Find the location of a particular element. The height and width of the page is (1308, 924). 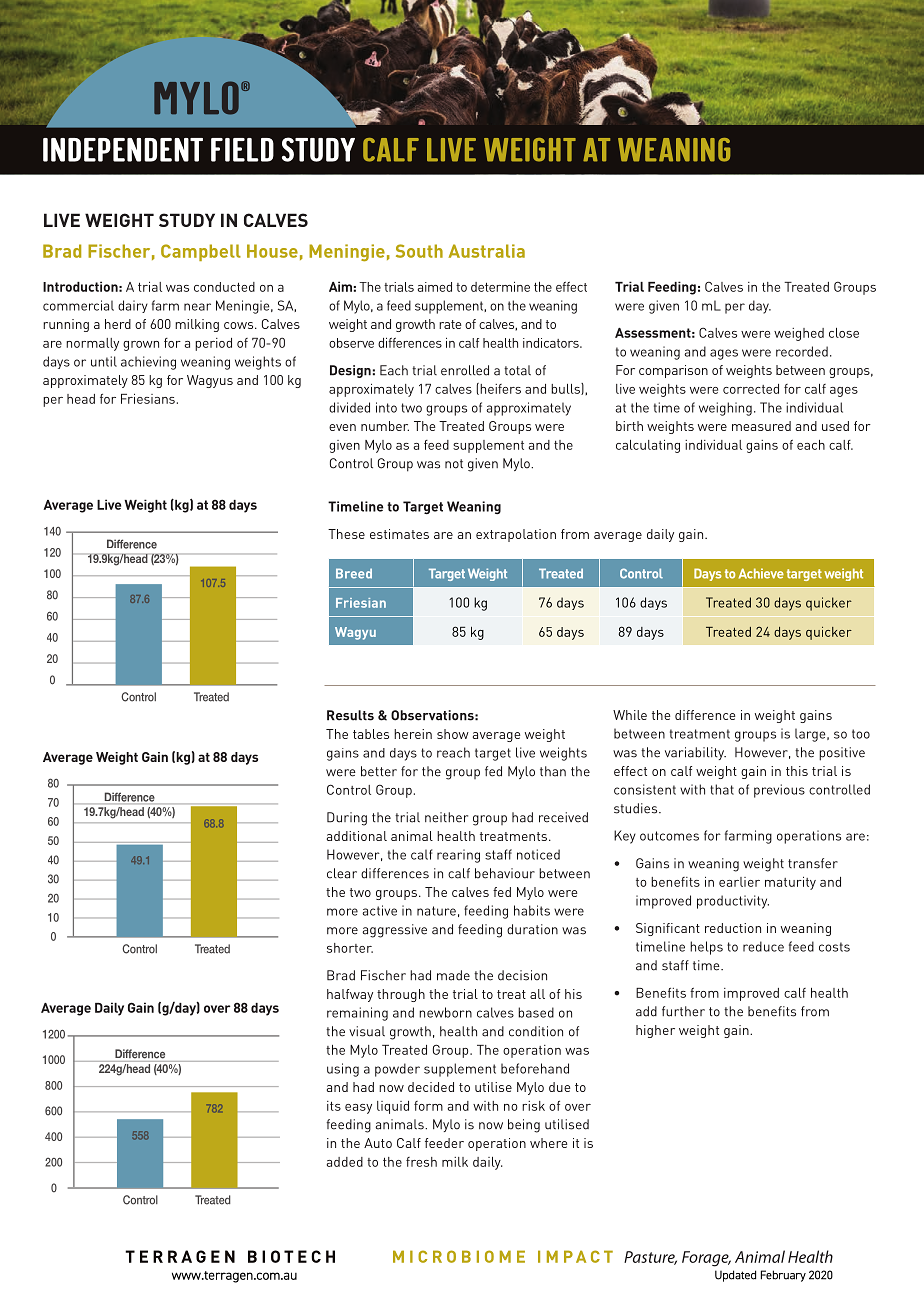

INDEPENDENT is located at coordinates (123, 150).
